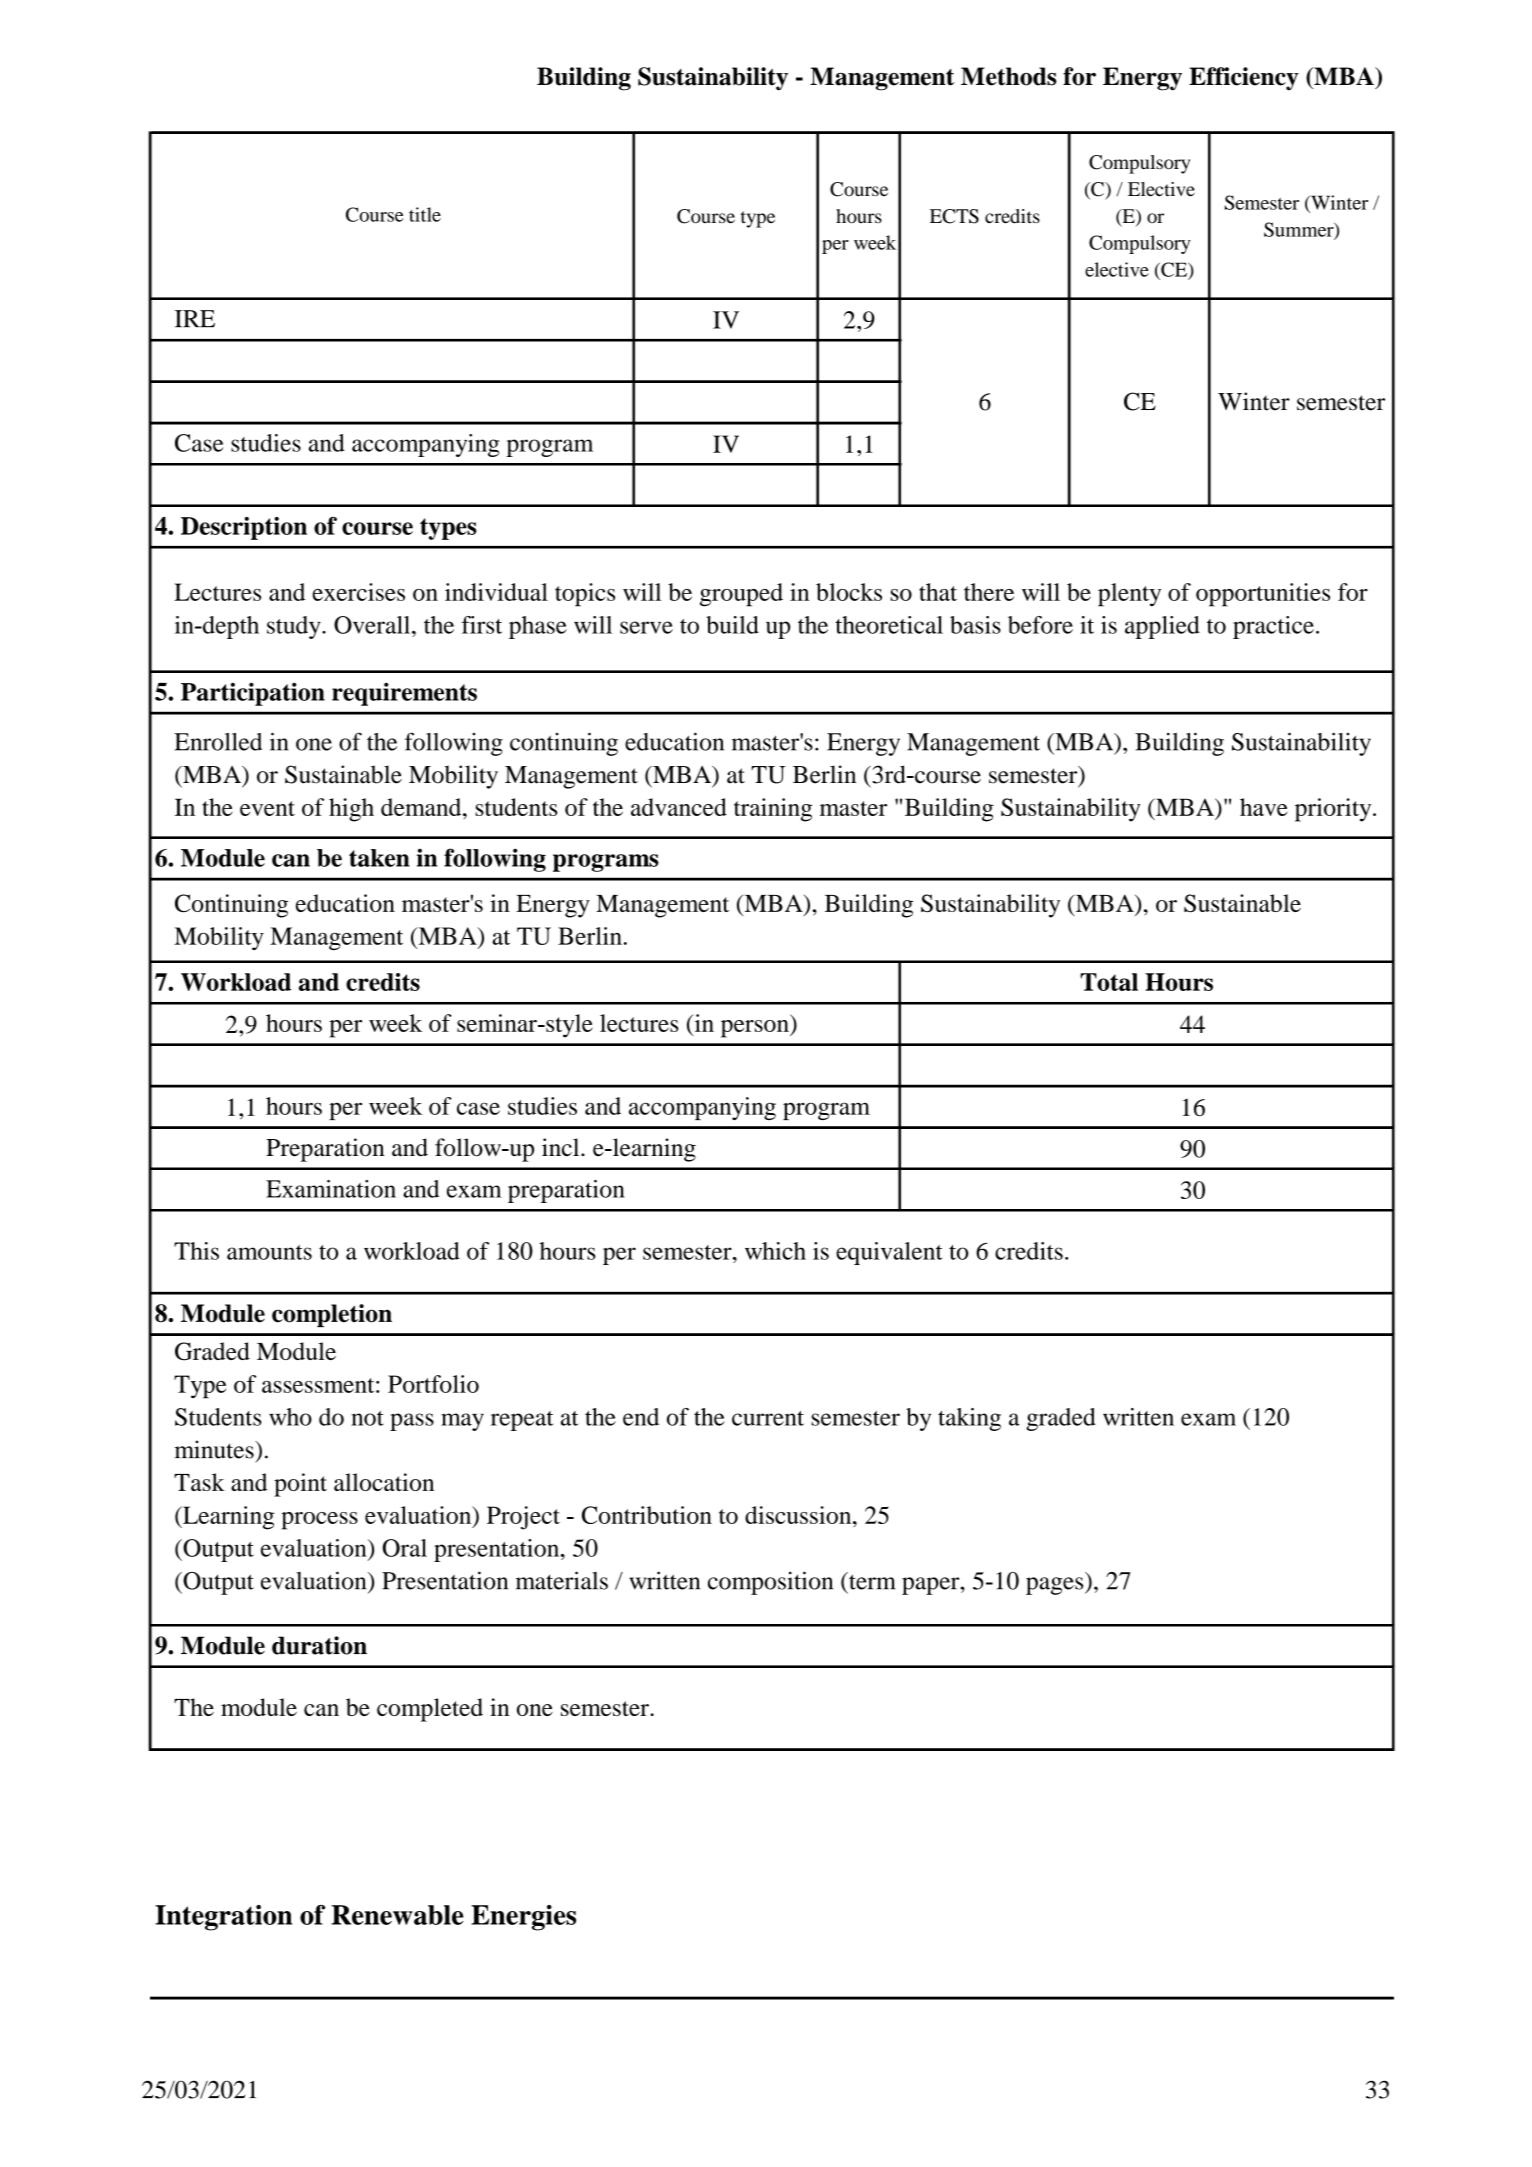  I want to click on Efficiency, so click(1244, 79).
